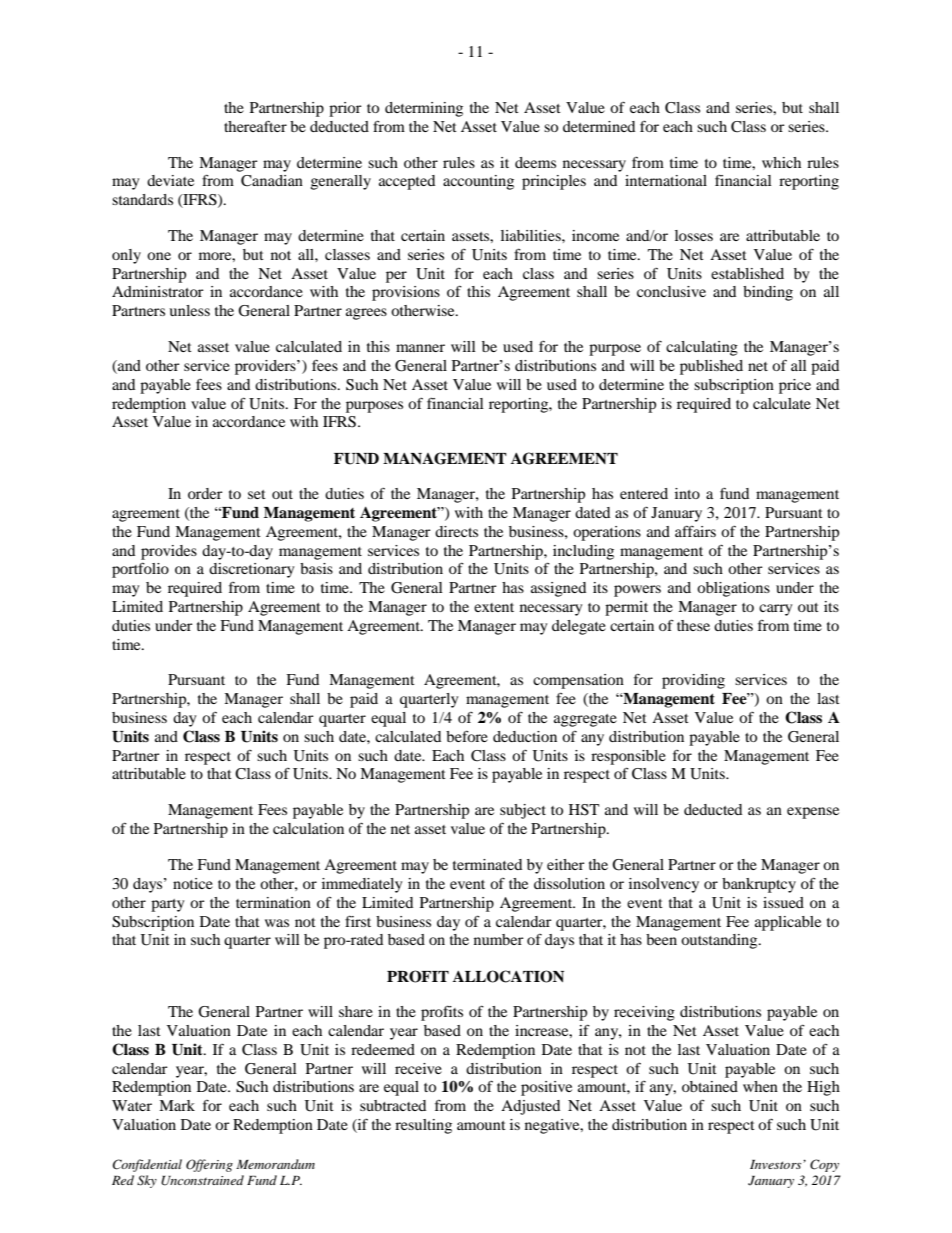 The image size is (952, 1233). I want to click on subject, so click(523, 811).
